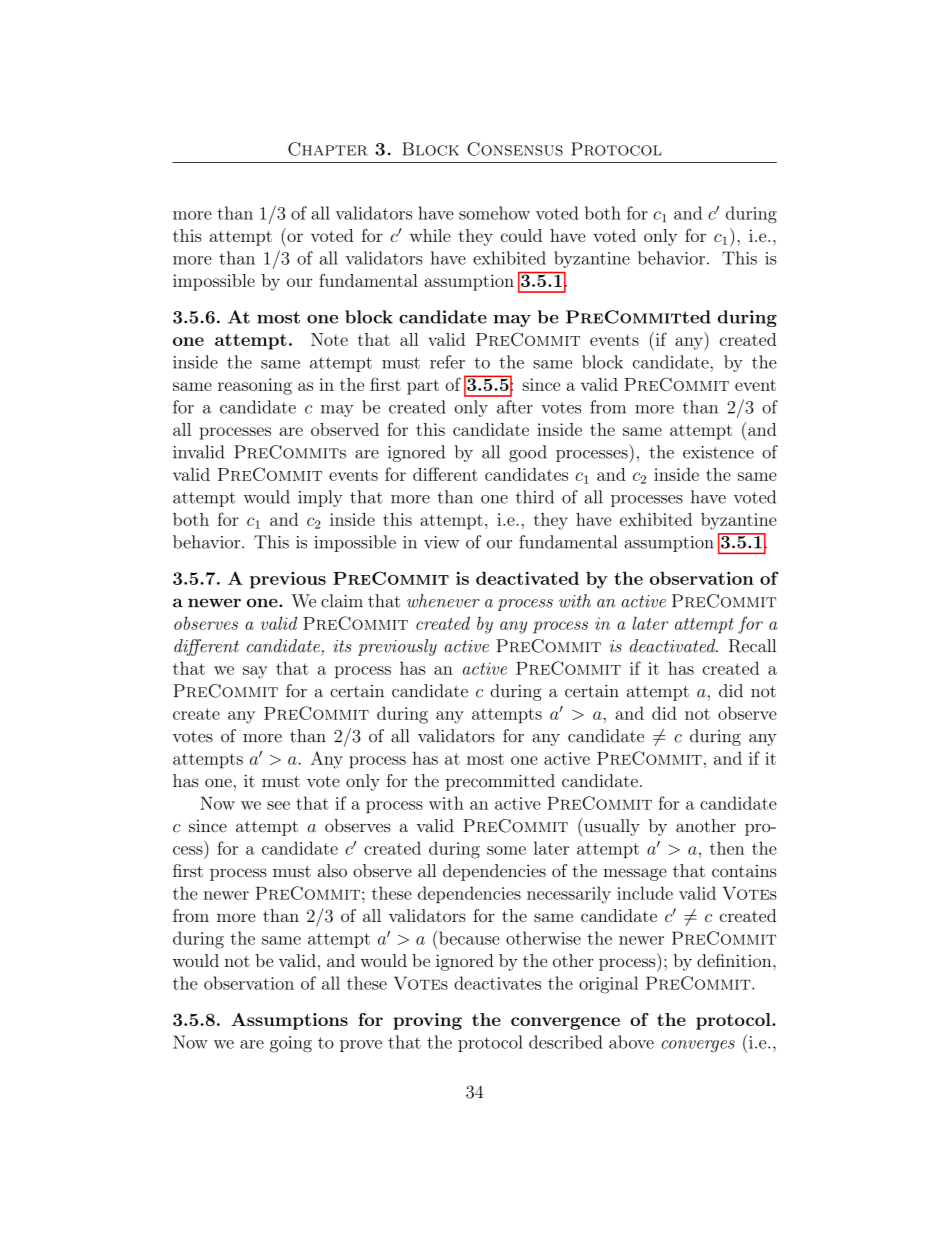 This page has width=952, height=1233. I want to click on claim, so click(342, 601).
